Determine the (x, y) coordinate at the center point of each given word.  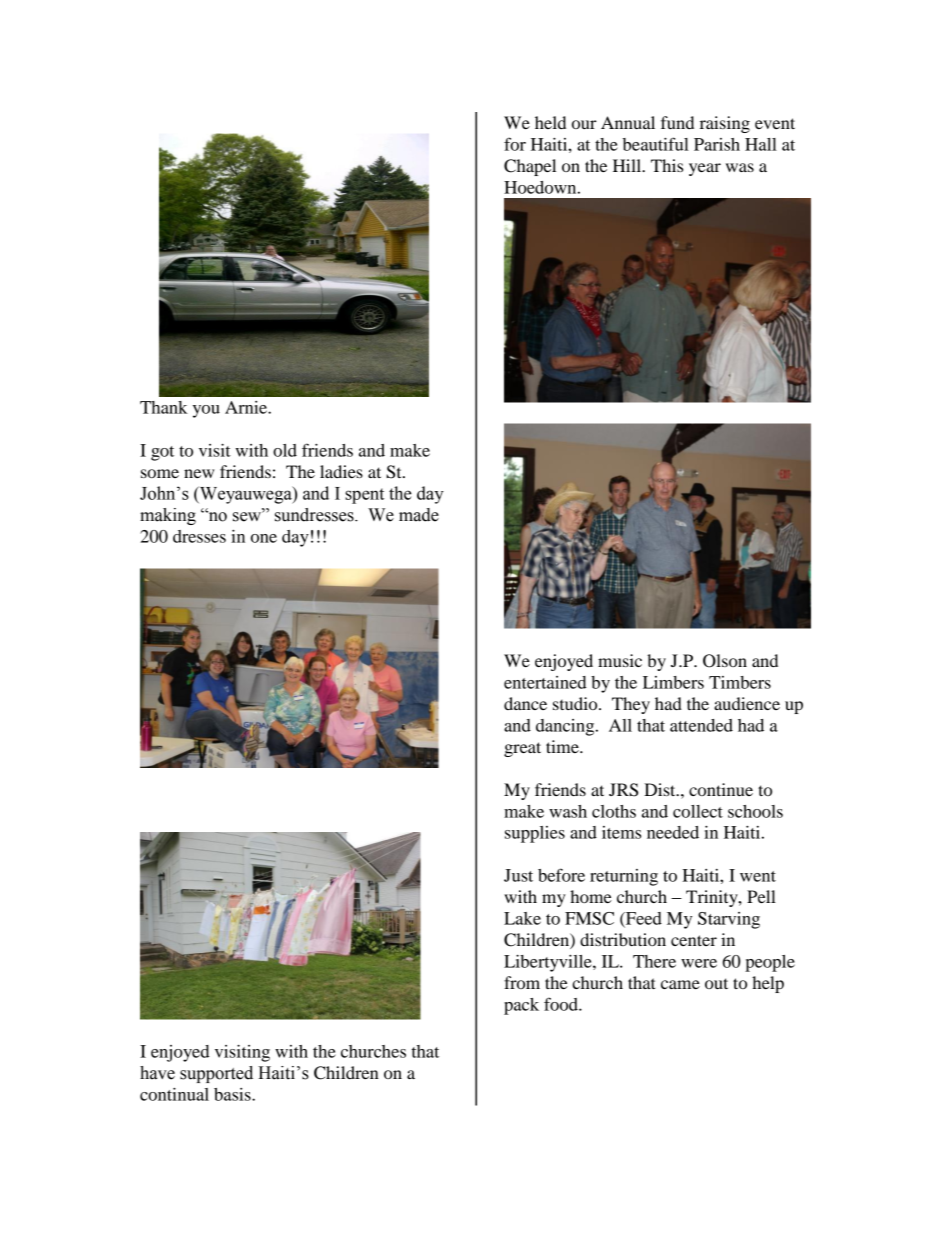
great (522, 749)
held (550, 122)
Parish (717, 144)
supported (216, 1074)
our (584, 124)
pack (521, 1006)
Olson (725, 661)
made (419, 515)
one (264, 538)
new (199, 473)
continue (721, 789)
